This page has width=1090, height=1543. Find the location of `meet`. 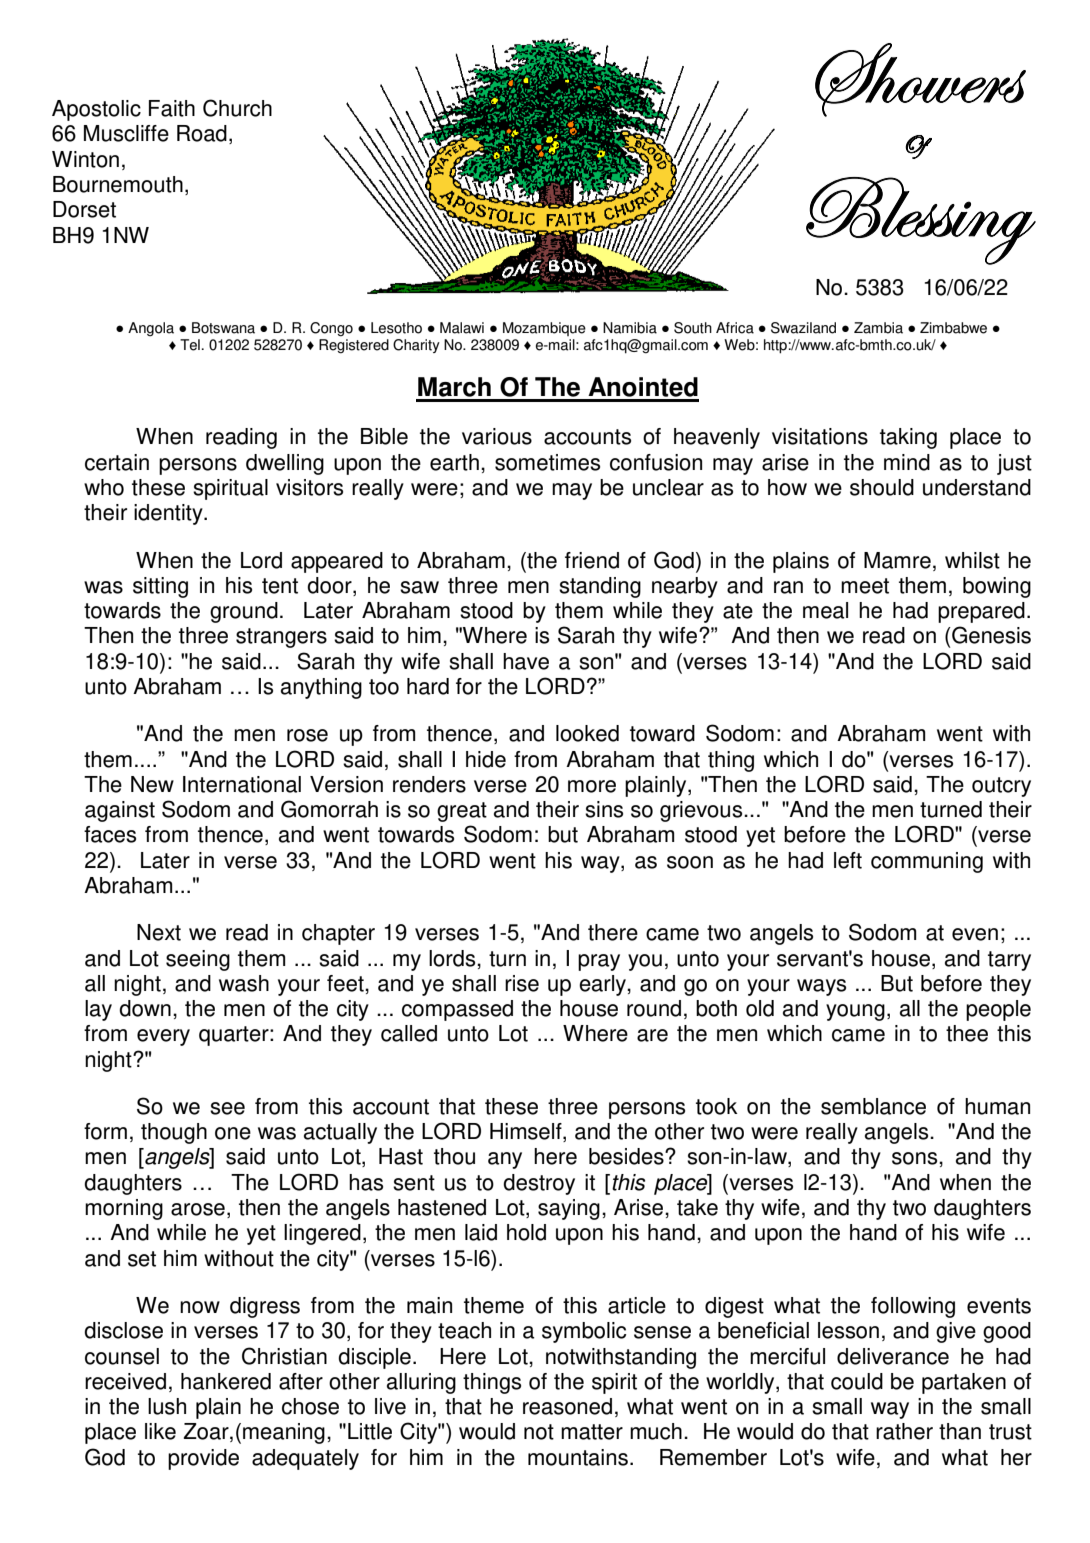

meet is located at coordinates (865, 586).
